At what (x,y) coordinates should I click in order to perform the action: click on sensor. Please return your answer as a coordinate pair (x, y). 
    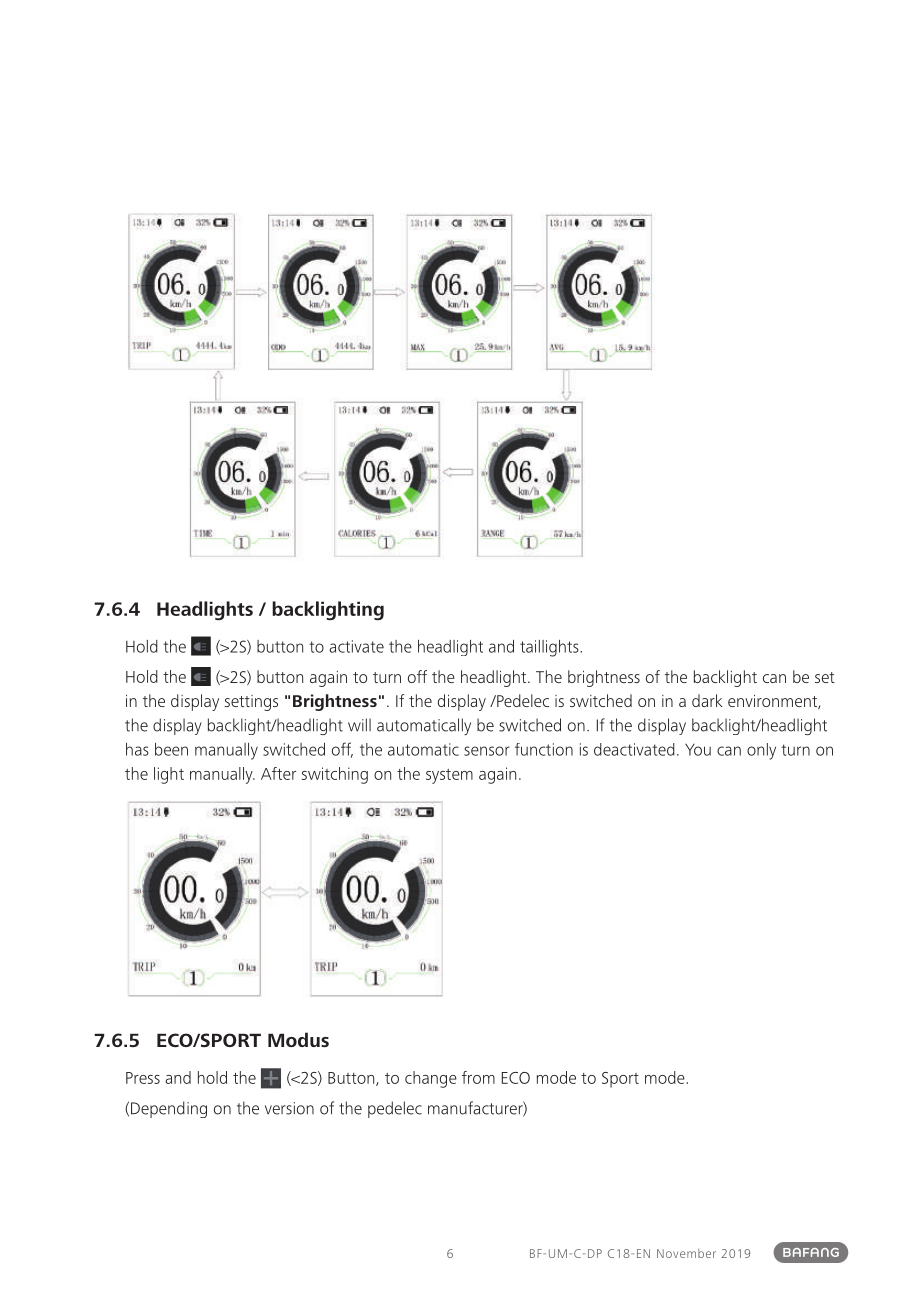
    Looking at the image, I should click on (487, 751).
